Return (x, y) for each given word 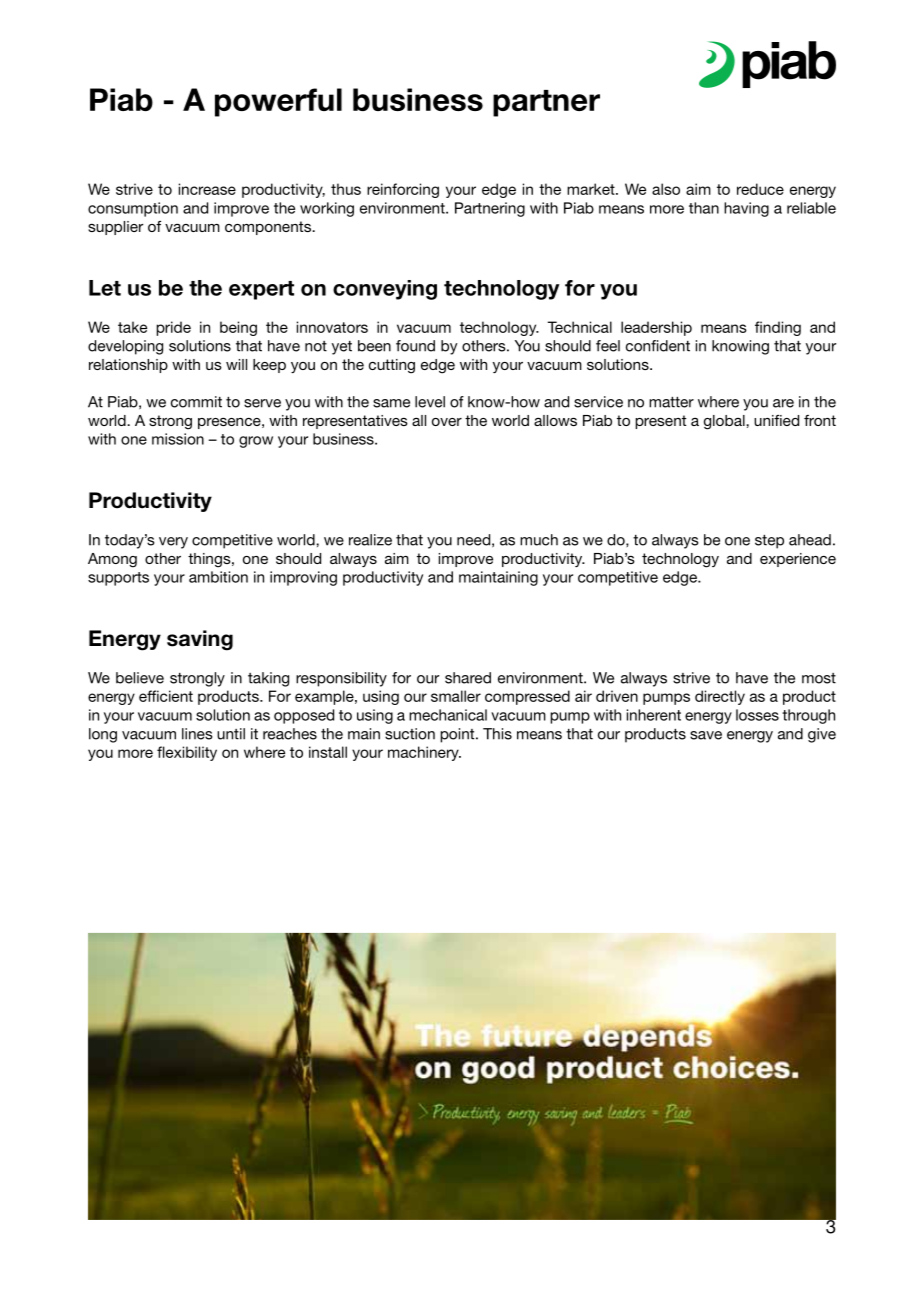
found (415, 346)
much (539, 540)
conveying (385, 290)
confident (658, 346)
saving (200, 640)
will (236, 364)
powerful (278, 102)
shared (468, 678)
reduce (760, 189)
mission (178, 439)
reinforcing (403, 190)
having (746, 209)
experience (798, 560)
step (769, 542)
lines (197, 734)
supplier (115, 228)
